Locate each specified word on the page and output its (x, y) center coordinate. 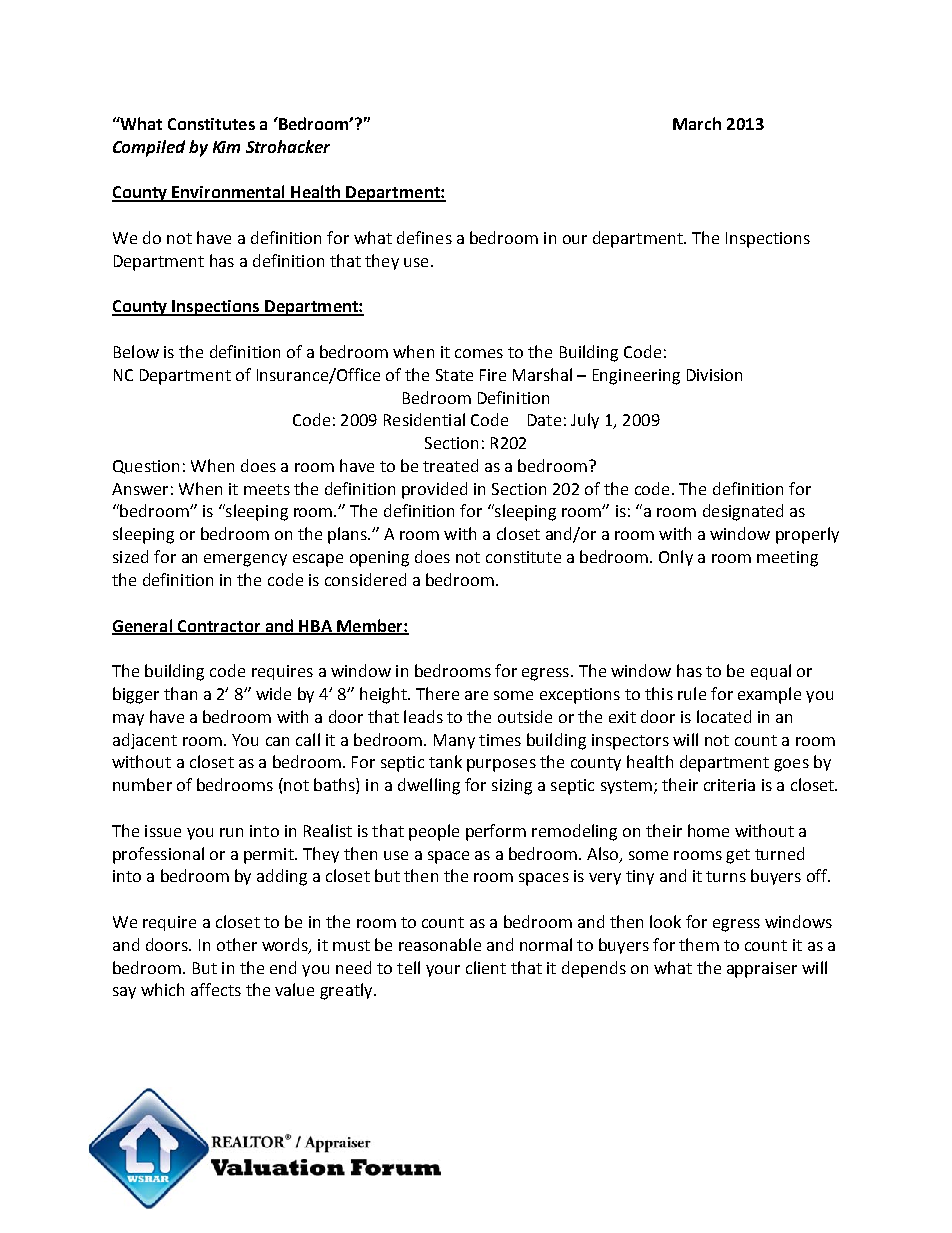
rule (692, 693)
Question (146, 467)
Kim (226, 147)
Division (714, 375)
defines (424, 237)
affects (216, 989)
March (697, 123)
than (180, 693)
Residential (424, 419)
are (476, 695)
